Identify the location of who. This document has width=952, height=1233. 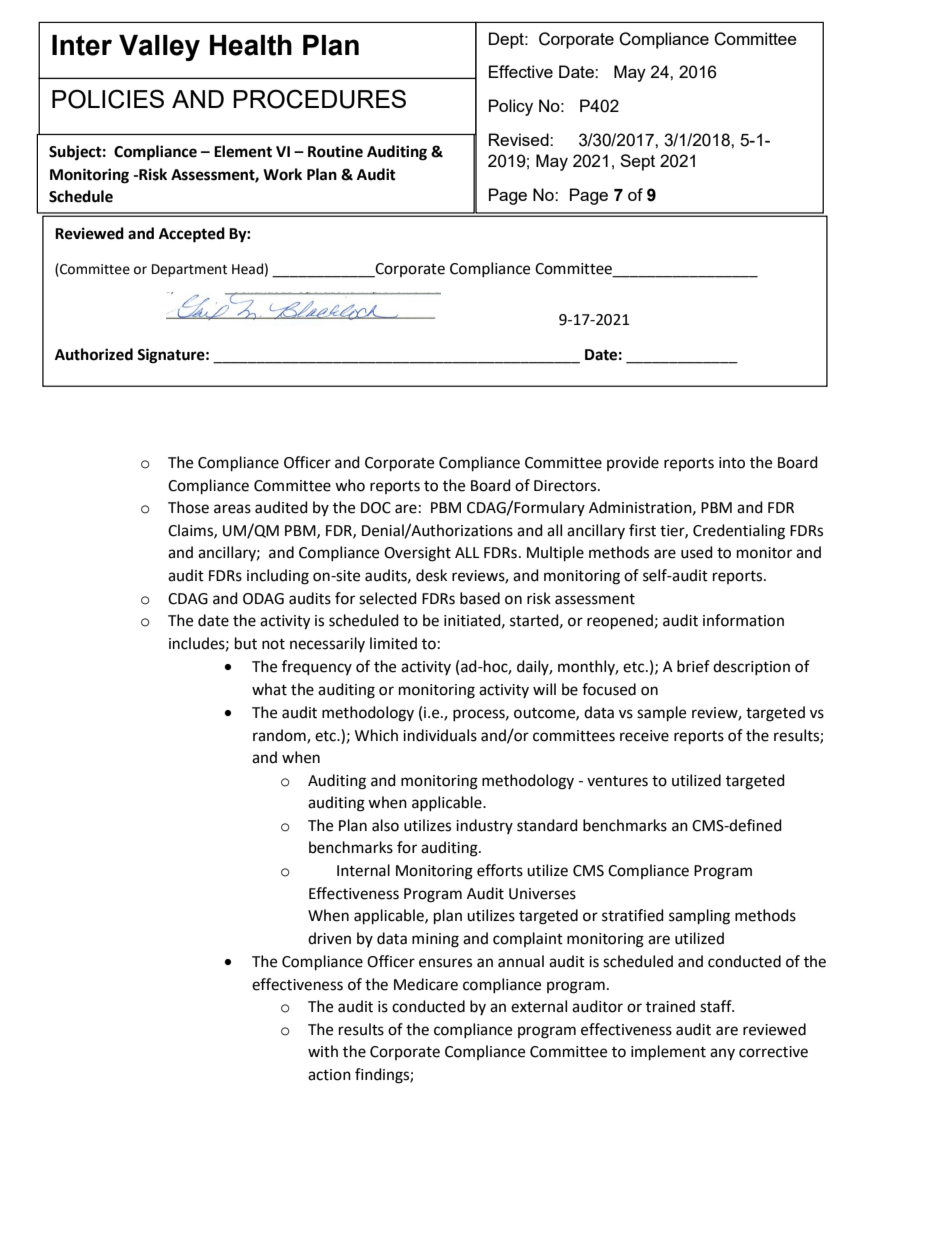
(350, 485).
